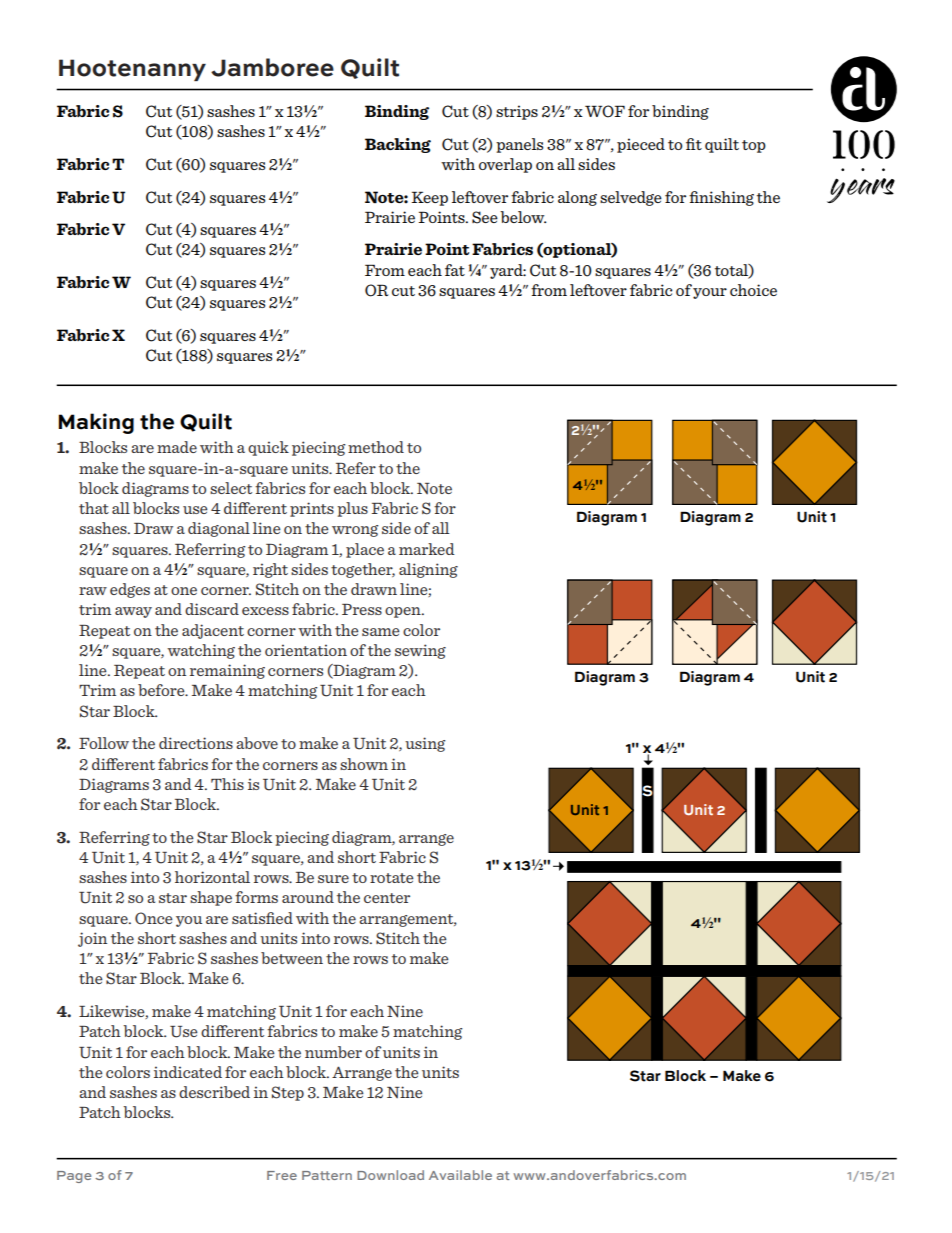 The height and width of the screenshot is (1233, 952). I want to click on Backing, so click(398, 145).
